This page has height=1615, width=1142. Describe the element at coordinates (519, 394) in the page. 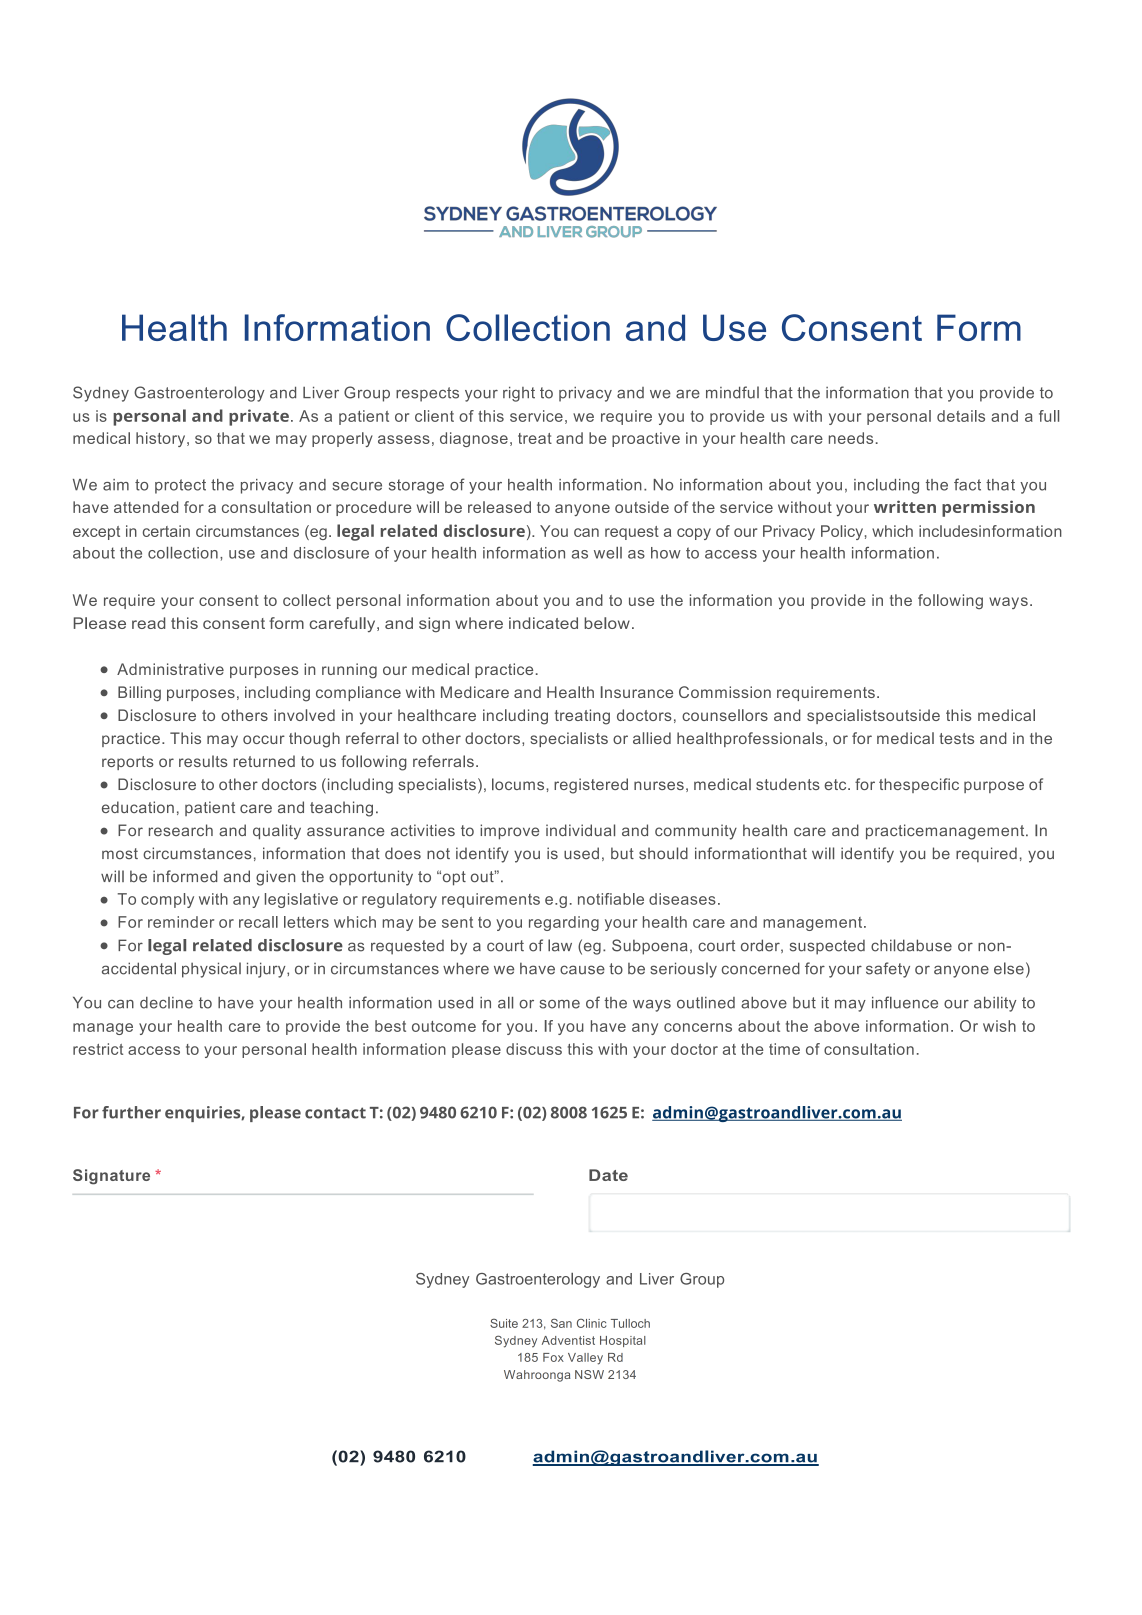

I see `right` at that location.
